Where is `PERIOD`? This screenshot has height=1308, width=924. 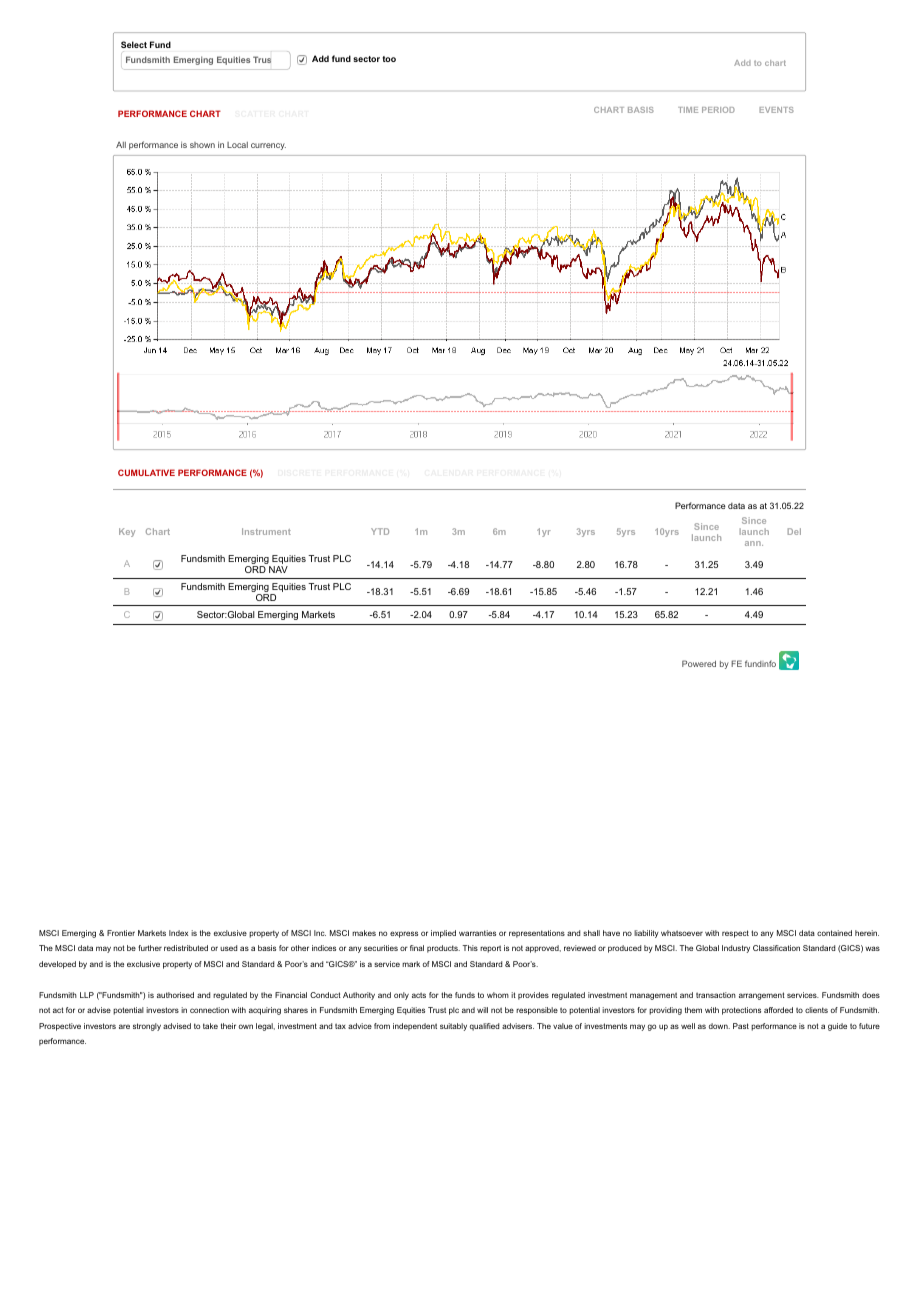 PERIOD is located at coordinates (718, 110).
